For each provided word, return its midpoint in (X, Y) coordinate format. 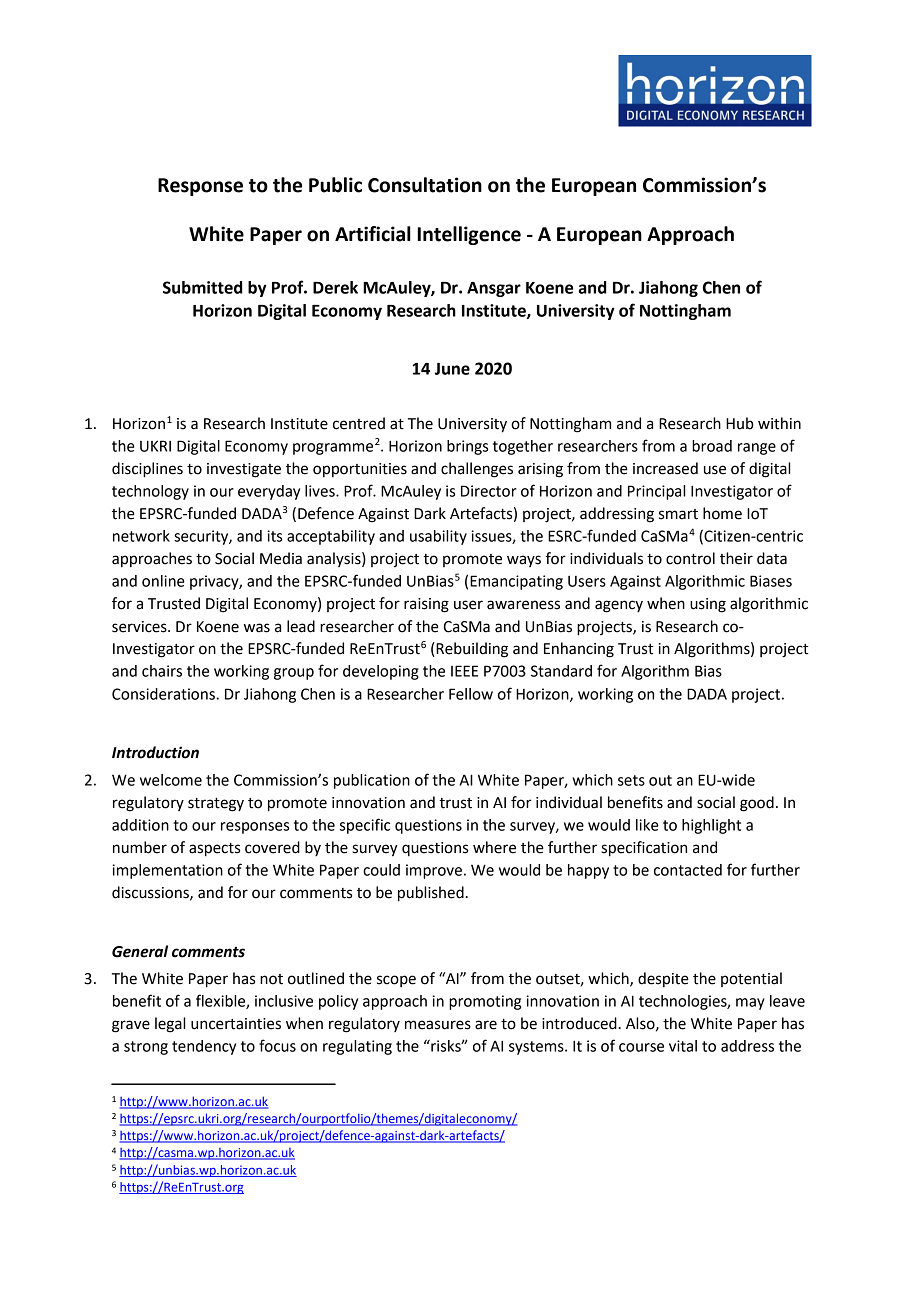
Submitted (203, 287)
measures (438, 1025)
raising (426, 605)
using (708, 605)
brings (467, 447)
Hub (740, 423)
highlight (711, 826)
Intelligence (469, 235)
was (257, 628)
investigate (244, 470)
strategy (216, 805)
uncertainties (236, 1024)
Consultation (425, 185)
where (494, 847)
